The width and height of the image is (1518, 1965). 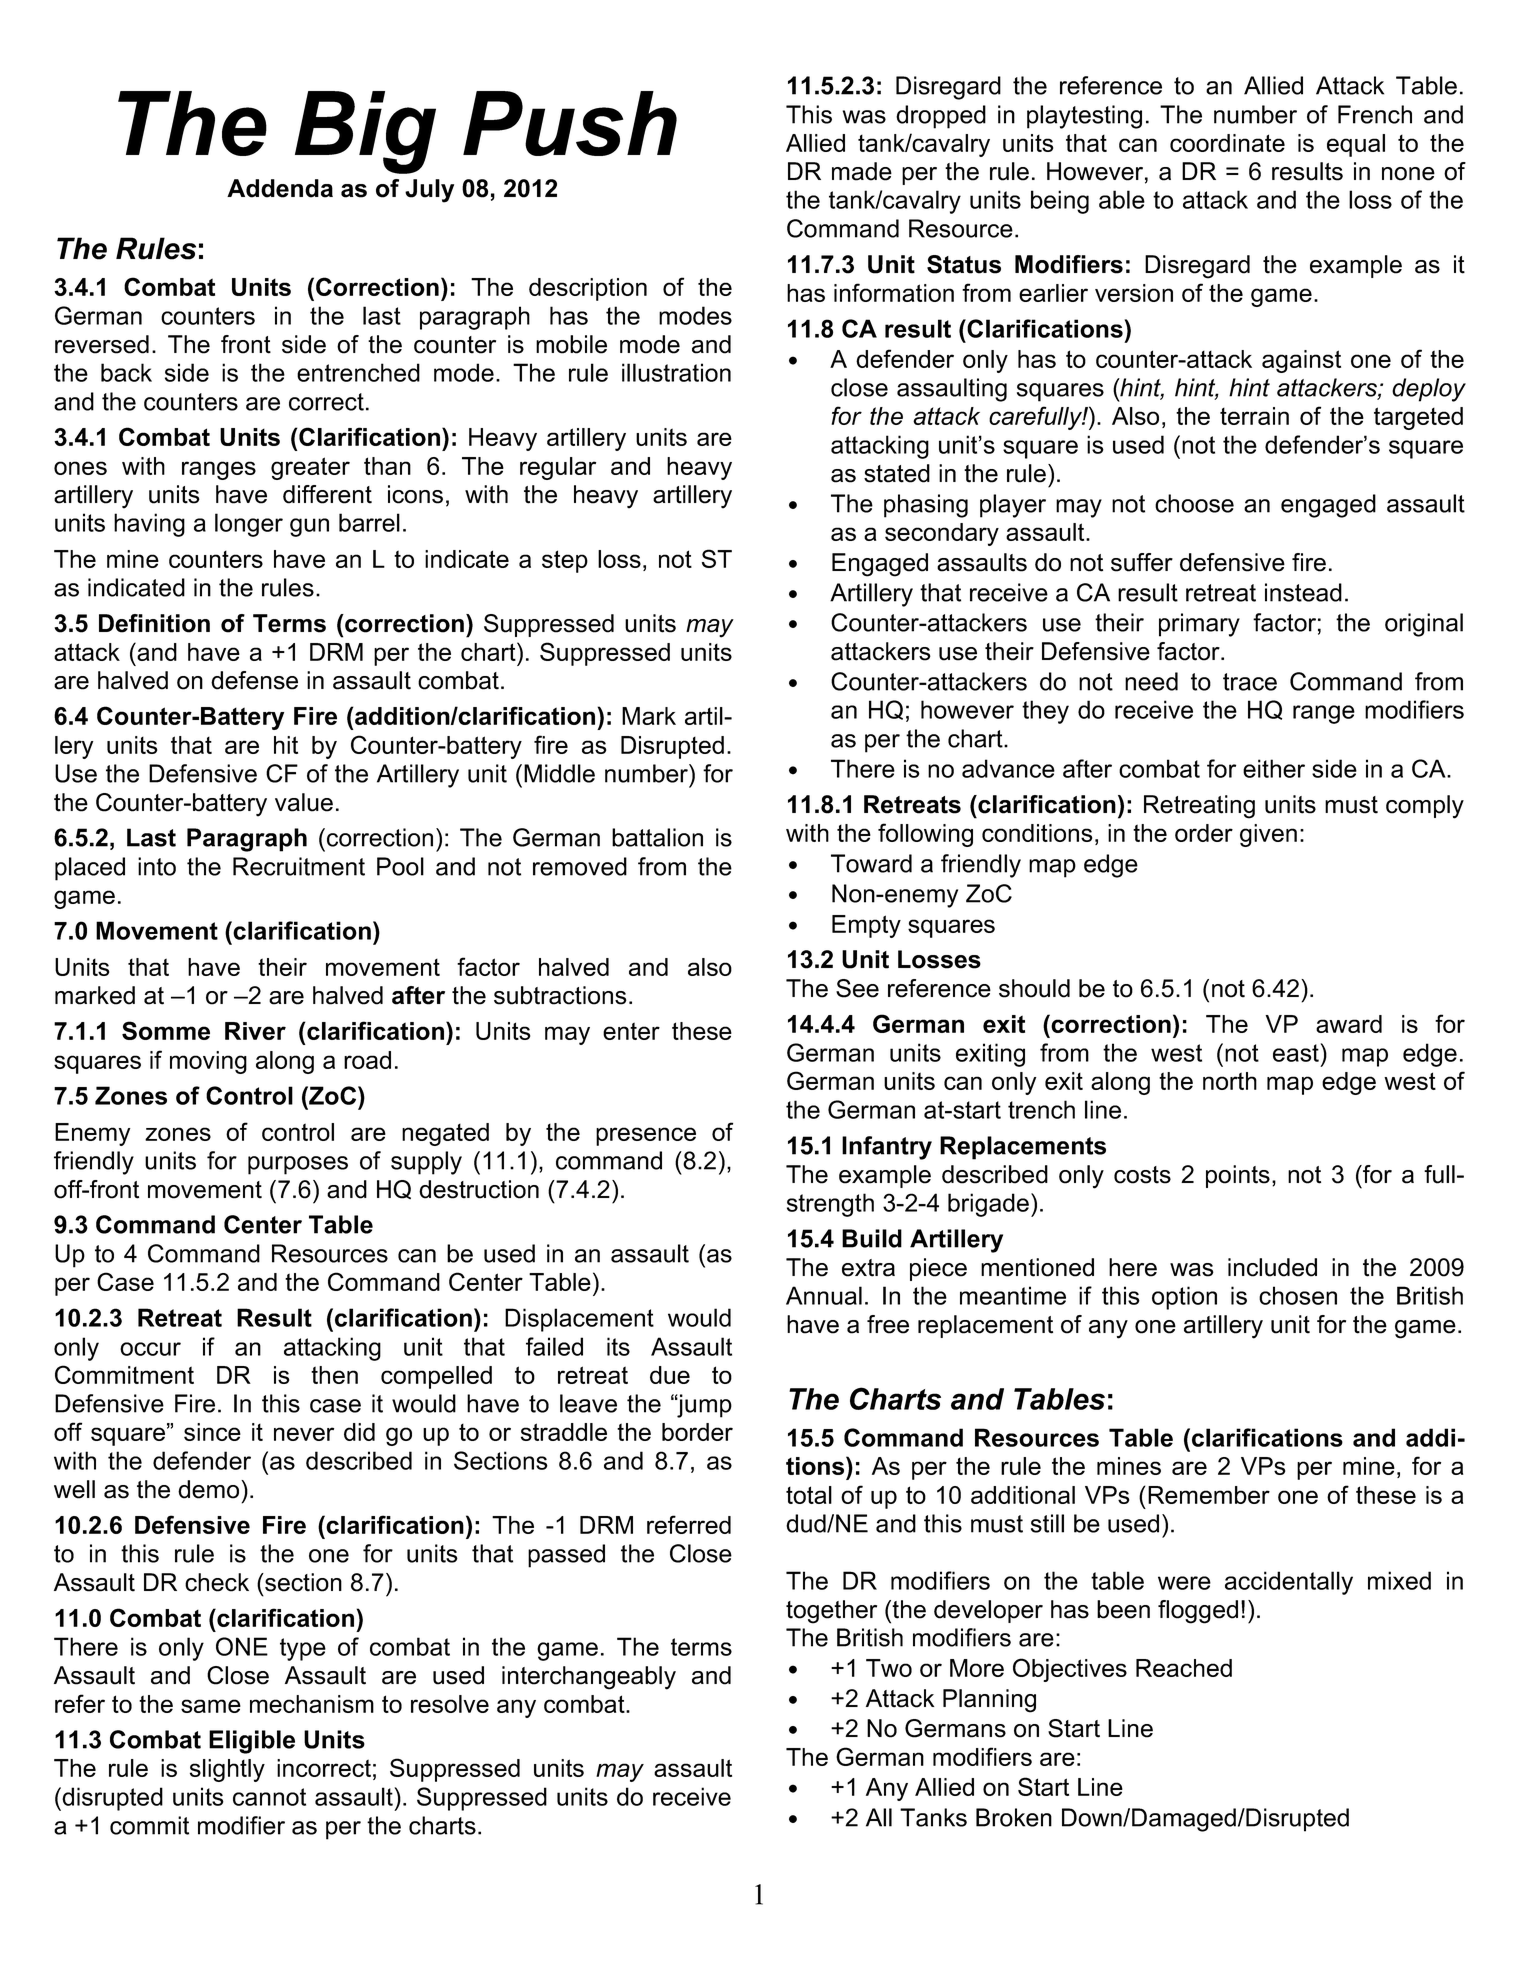 I want to click on slightly, so click(x=227, y=1770).
